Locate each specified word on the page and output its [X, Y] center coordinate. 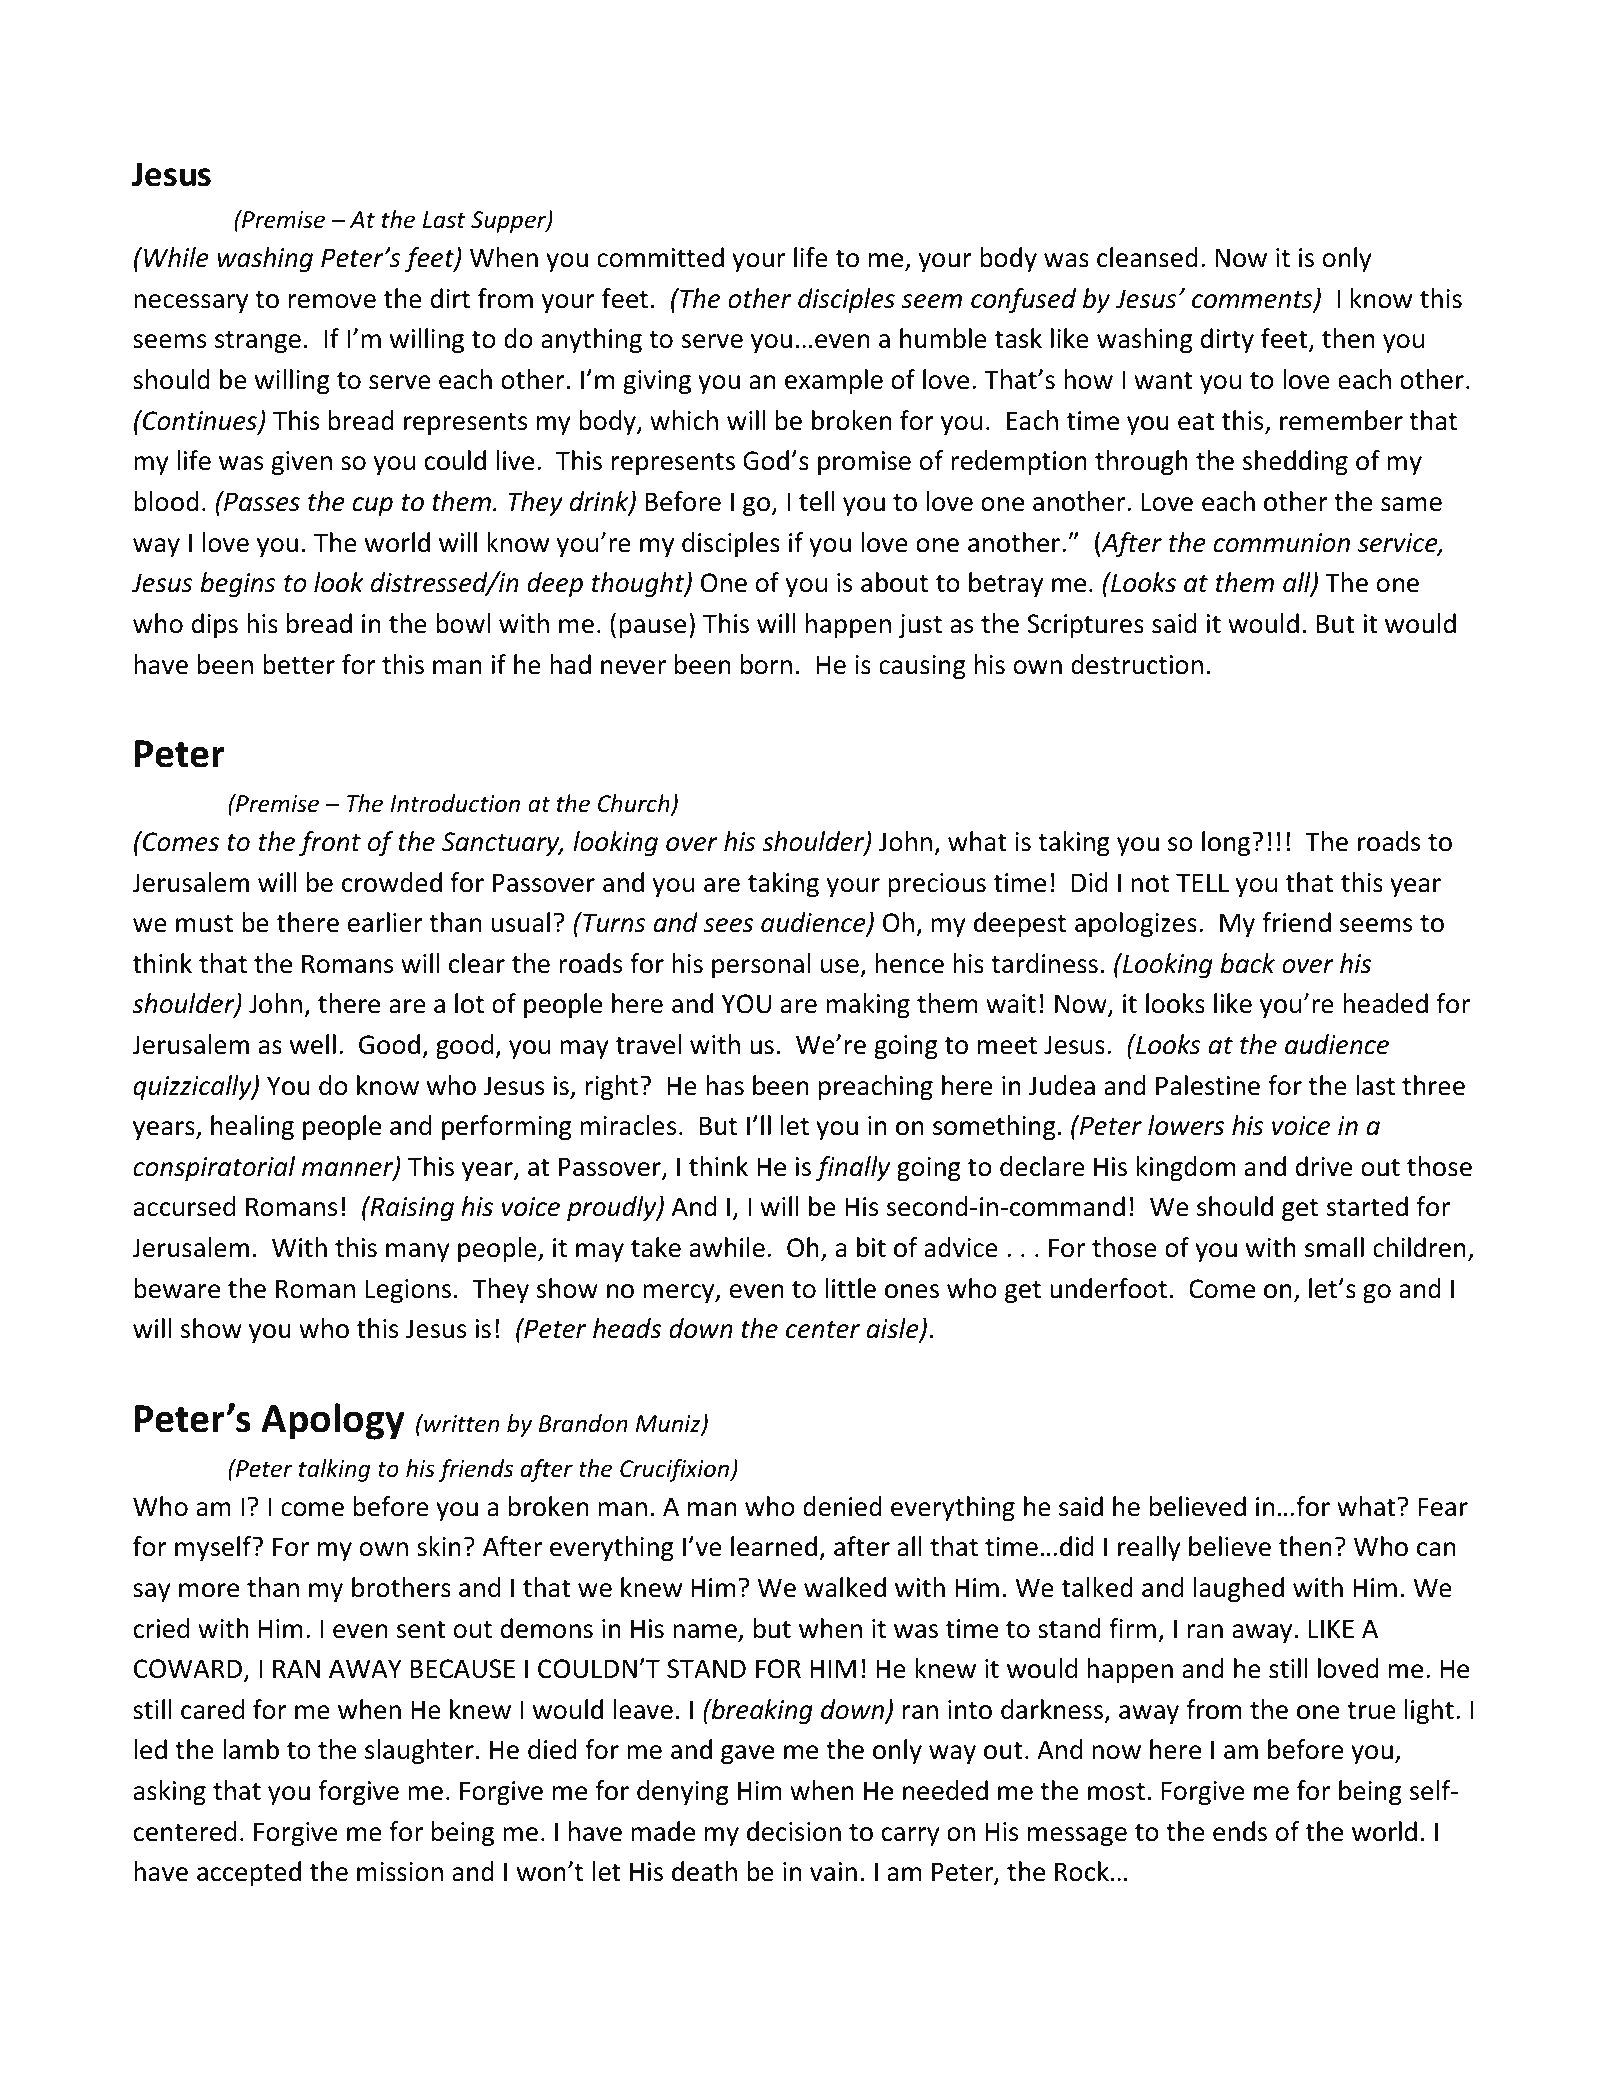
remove [332, 301]
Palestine [1208, 1085]
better [299, 664]
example [834, 381]
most [1116, 1792]
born [766, 664]
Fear [1443, 1507]
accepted [249, 1873]
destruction [1137, 664]
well [313, 1044]
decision [794, 1831]
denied [842, 1506]
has [725, 1085]
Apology [333, 1421]
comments [1253, 301]
